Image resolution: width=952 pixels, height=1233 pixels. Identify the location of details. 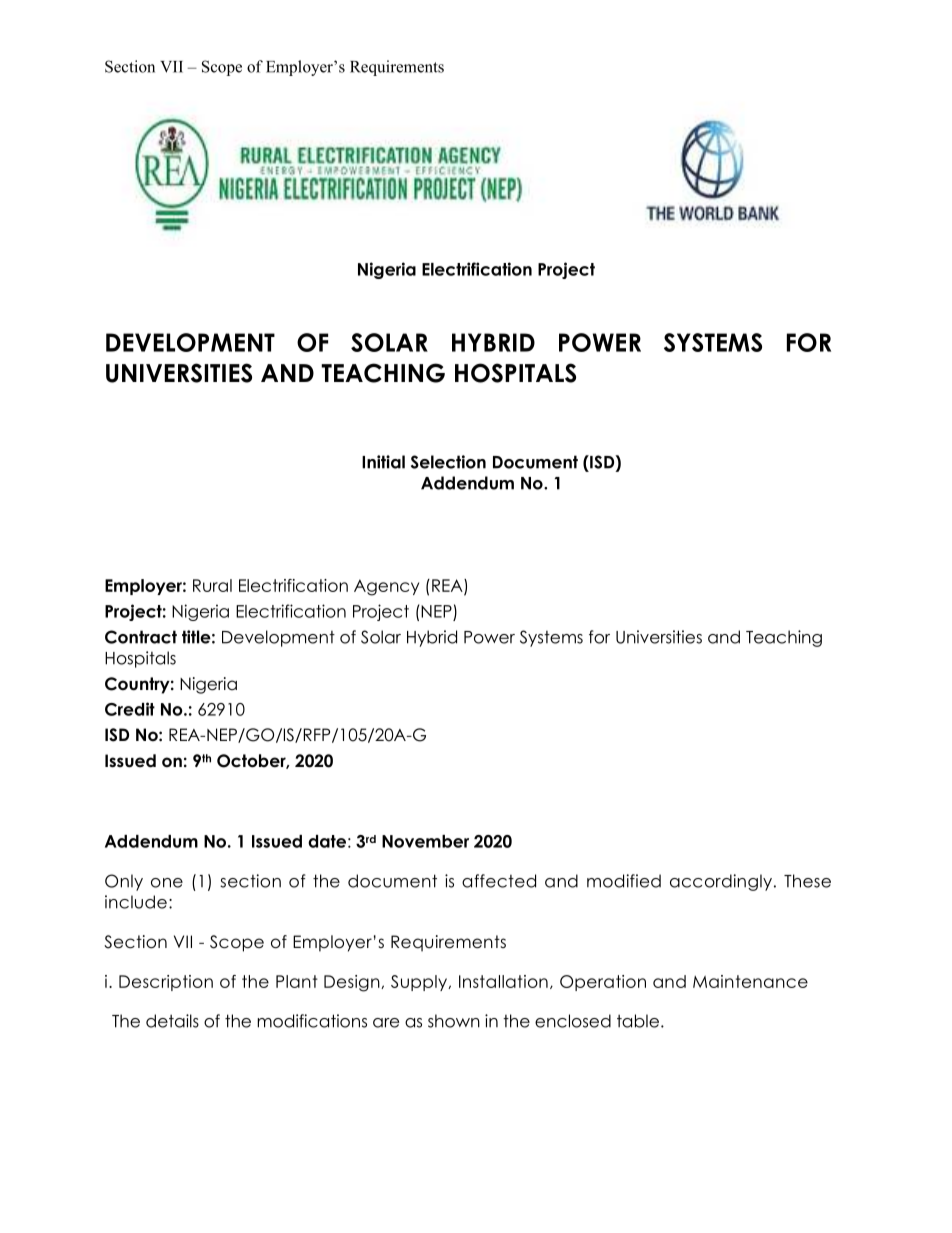
(172, 1021).
